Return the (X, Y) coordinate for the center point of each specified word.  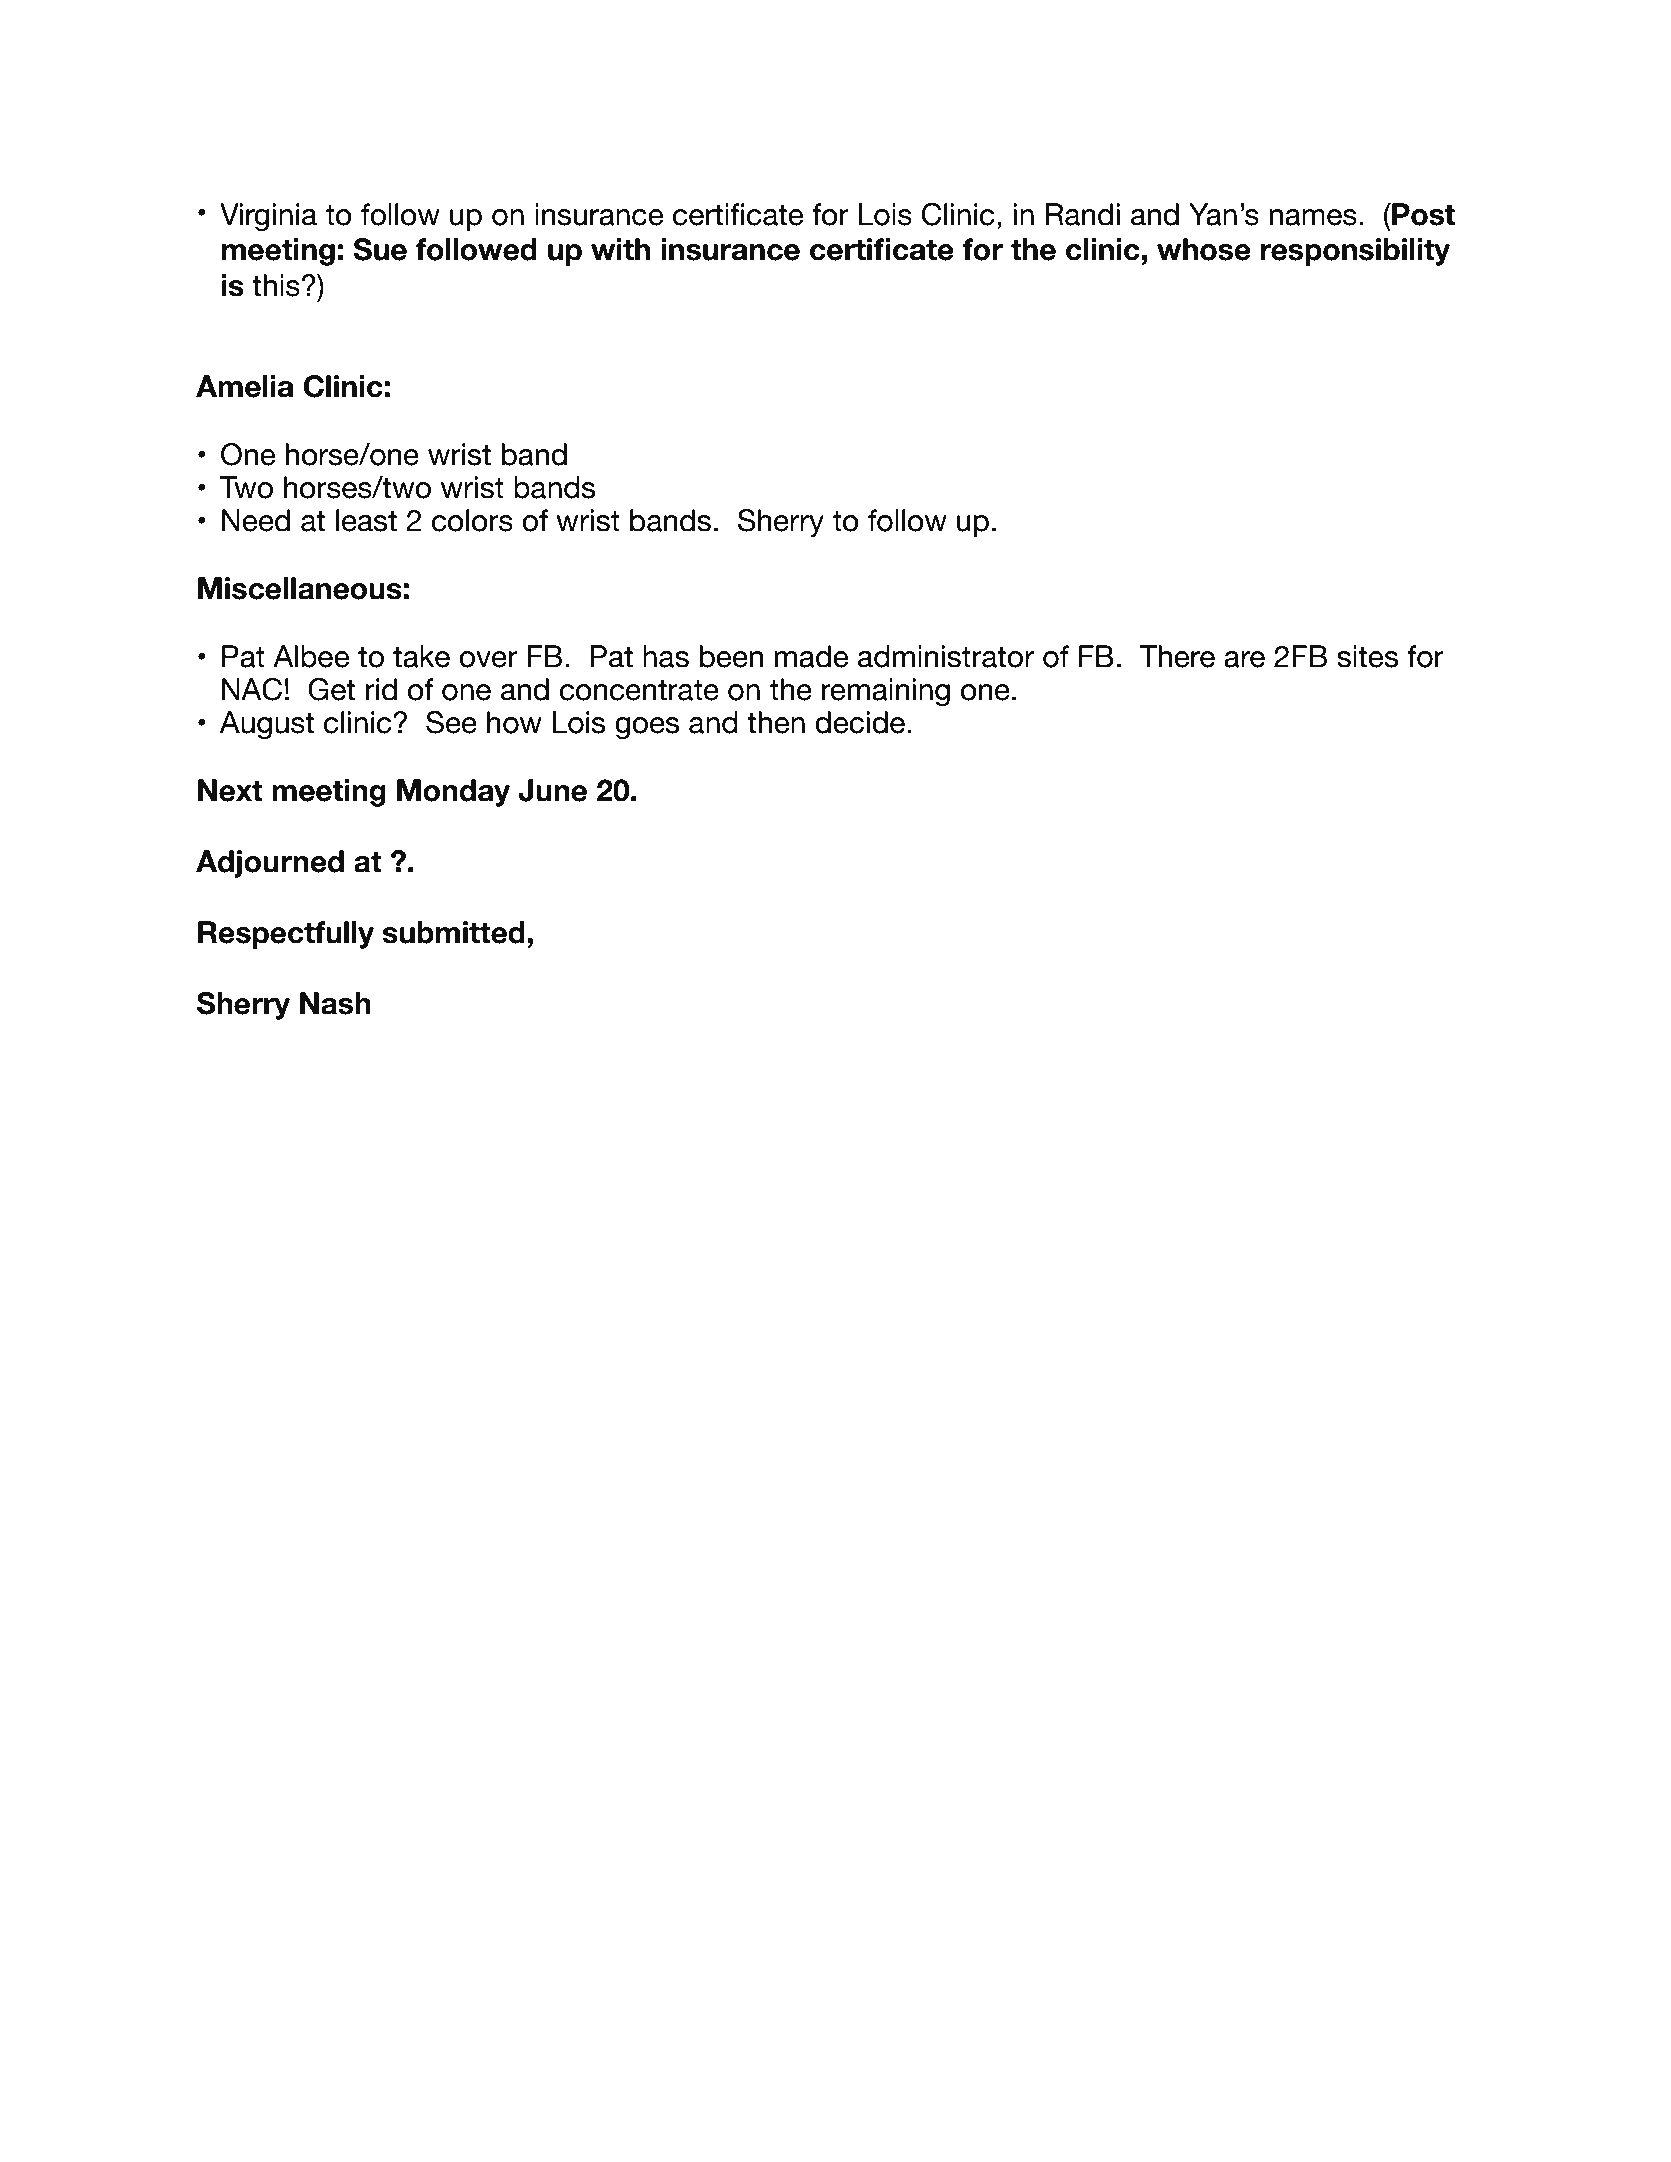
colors (472, 520)
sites (1368, 656)
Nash (335, 1003)
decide (860, 722)
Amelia (244, 386)
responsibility (1355, 252)
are (1244, 659)
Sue (380, 249)
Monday (453, 793)
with (620, 249)
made (811, 656)
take (421, 656)
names (1313, 217)
